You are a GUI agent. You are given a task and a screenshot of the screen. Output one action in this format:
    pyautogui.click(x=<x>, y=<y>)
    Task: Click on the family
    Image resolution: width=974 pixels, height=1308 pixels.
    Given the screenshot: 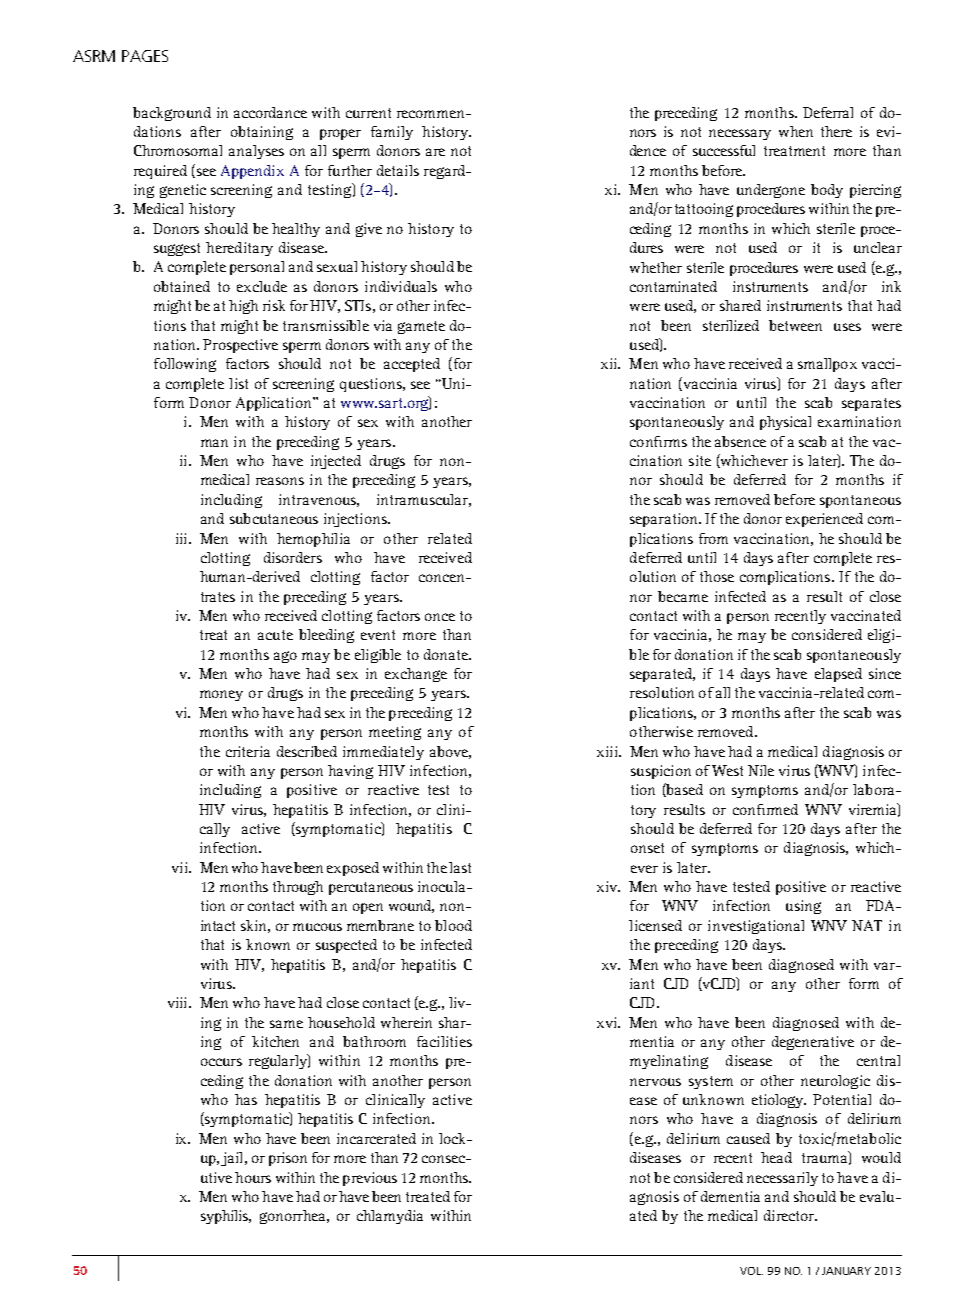 What is the action you would take?
    pyautogui.click(x=392, y=133)
